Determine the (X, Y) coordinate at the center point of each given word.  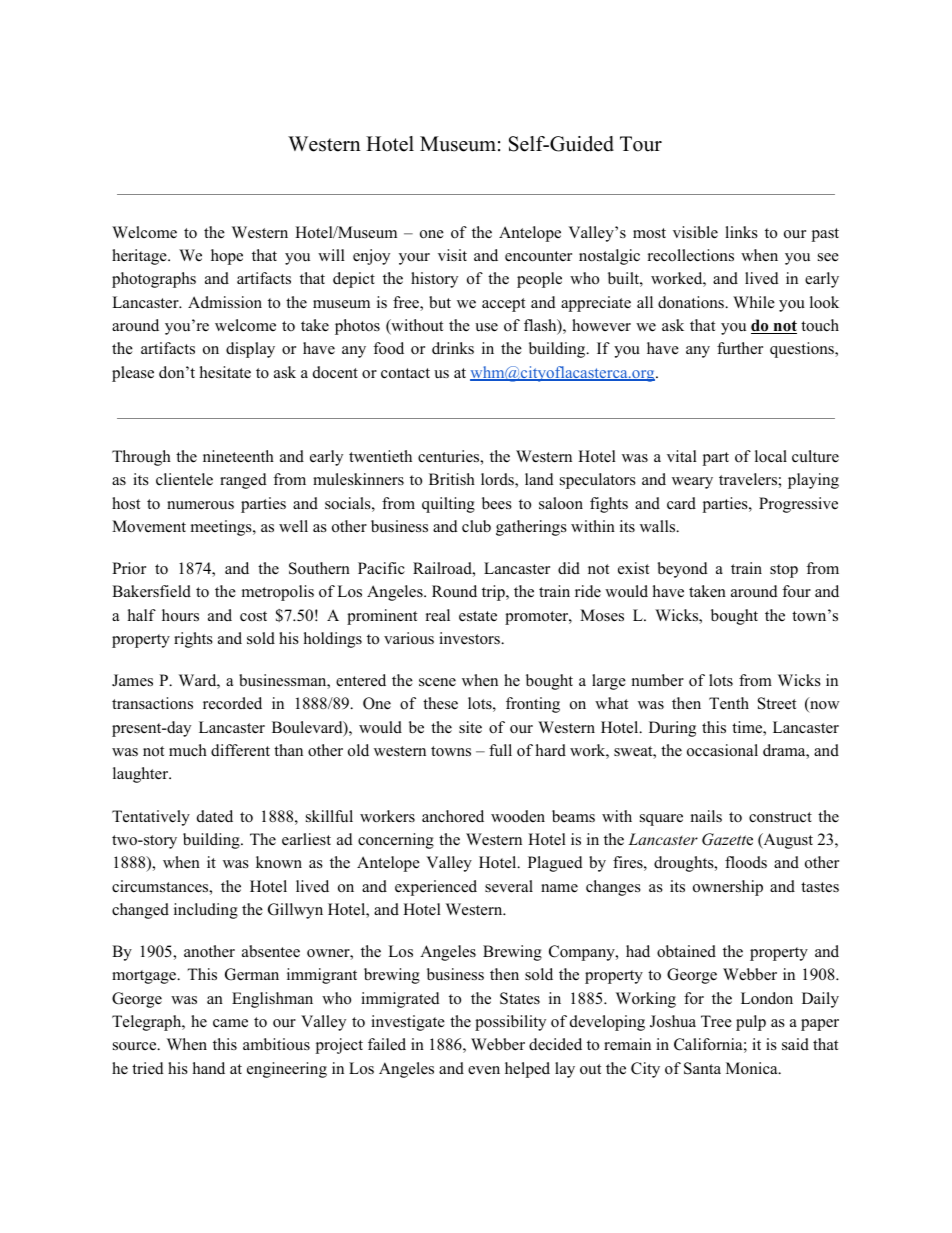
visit (452, 255)
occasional (722, 750)
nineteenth (238, 456)
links (741, 232)
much (188, 750)
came (230, 1023)
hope (227, 257)
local (771, 456)
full (500, 750)
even (484, 1070)
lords (498, 480)
